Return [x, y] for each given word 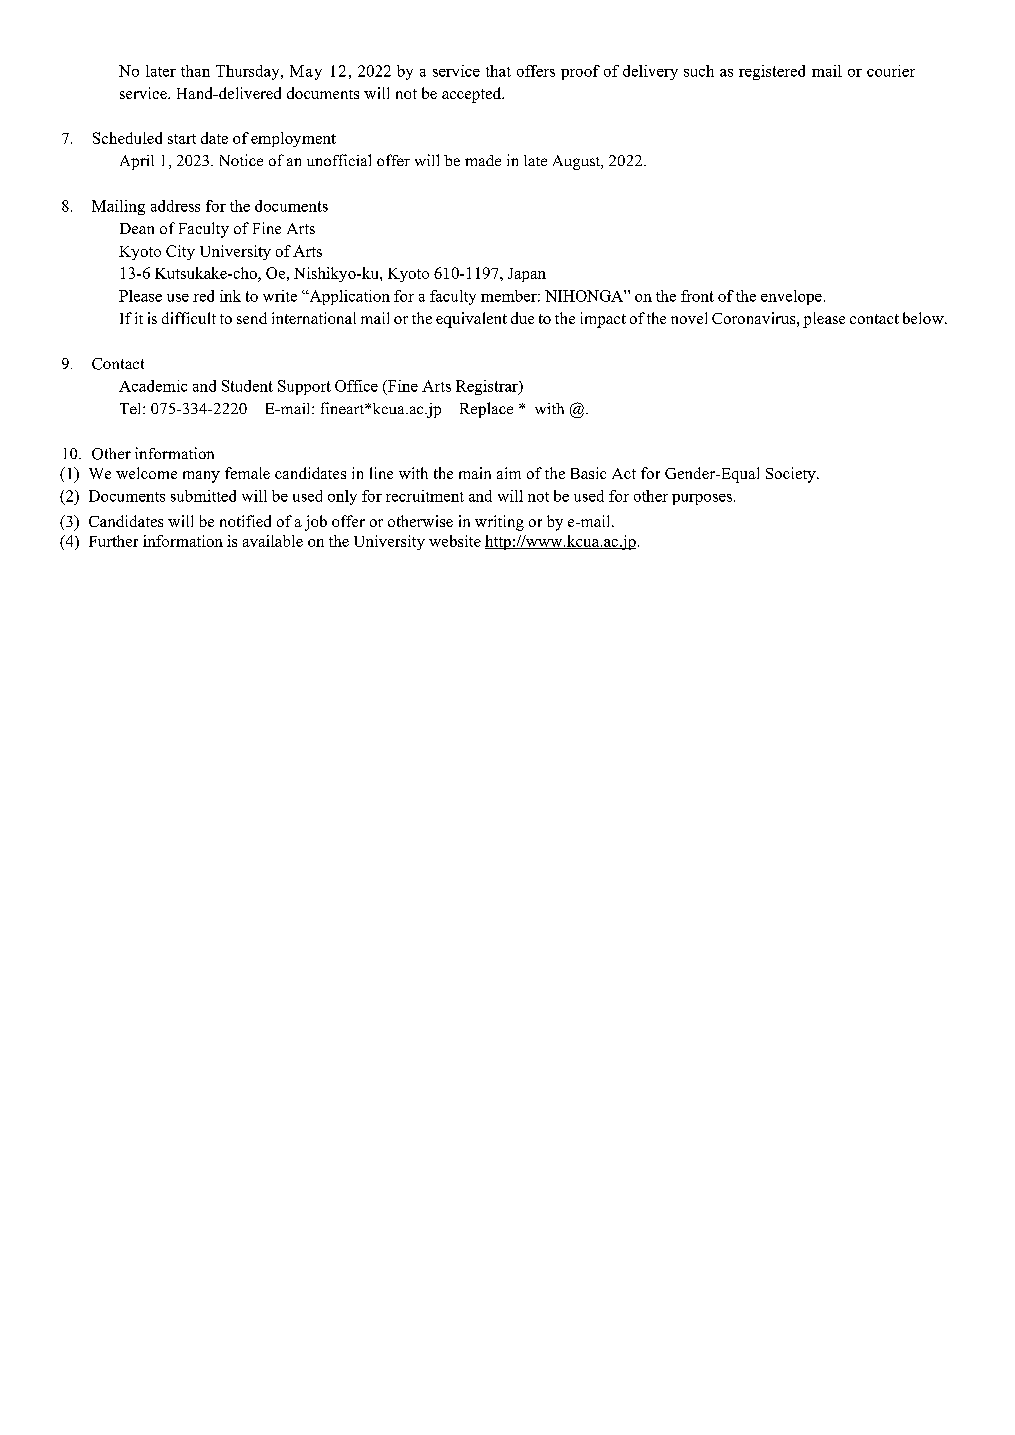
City [180, 252]
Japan [527, 275]
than [195, 71]
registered [772, 72]
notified [245, 521]
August [578, 162]
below [924, 318]
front [697, 296]
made [483, 160]
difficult [189, 318]
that [498, 71]
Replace [486, 410]
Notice [241, 160]
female [247, 473]
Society [792, 475]
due [522, 318]
